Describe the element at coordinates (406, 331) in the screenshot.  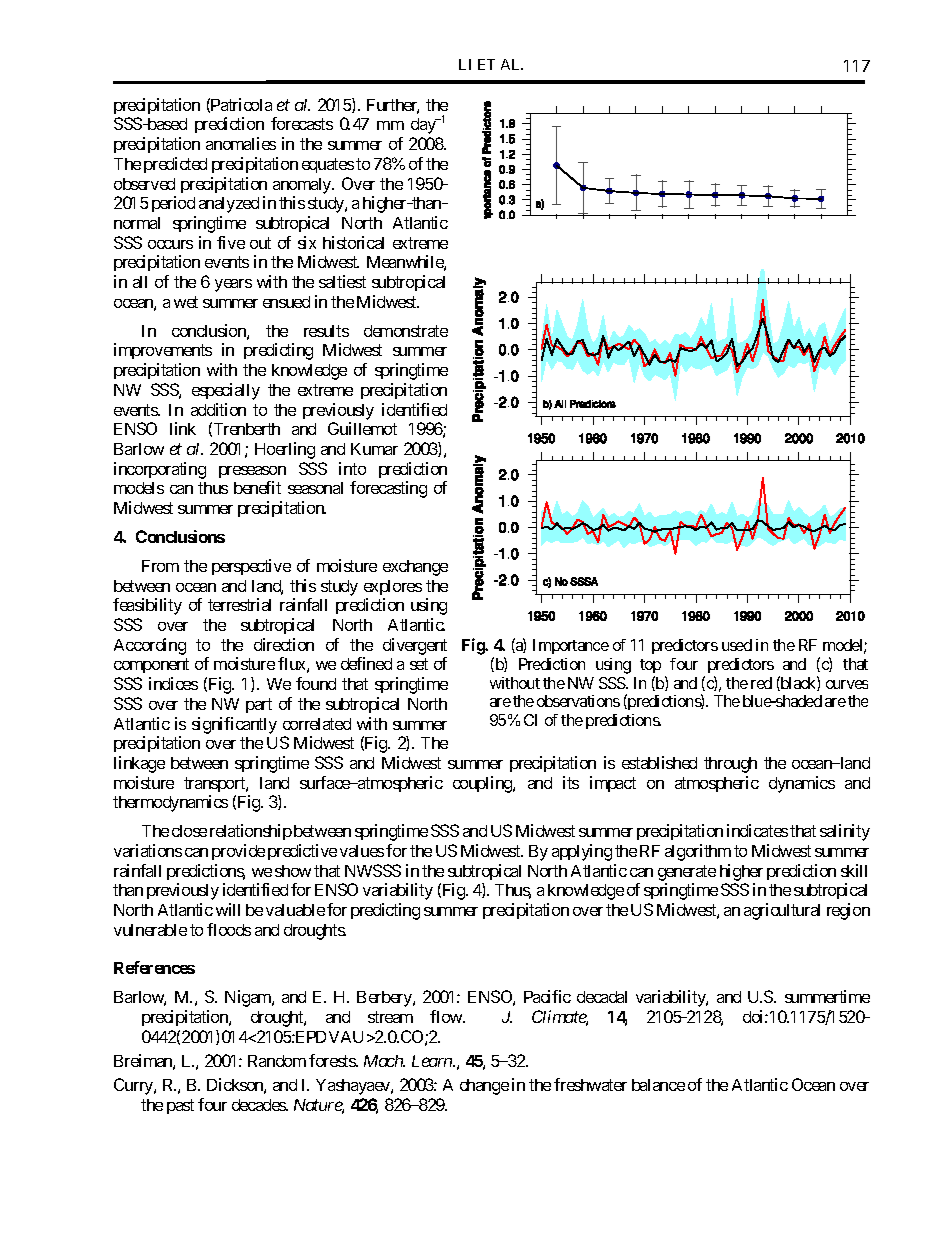
I see `demonstrate` at that location.
